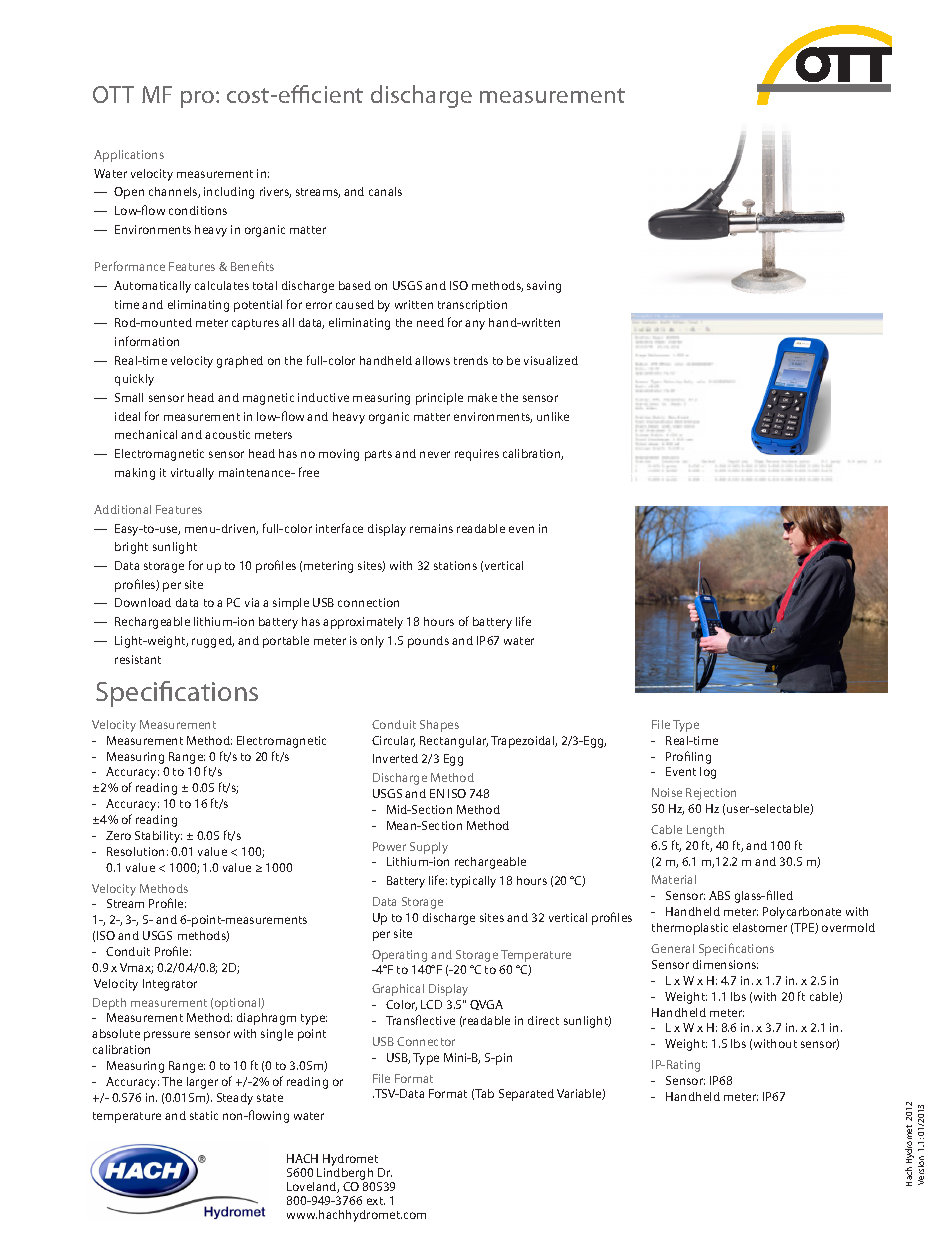  I want to click on Stability, so click(158, 837).
